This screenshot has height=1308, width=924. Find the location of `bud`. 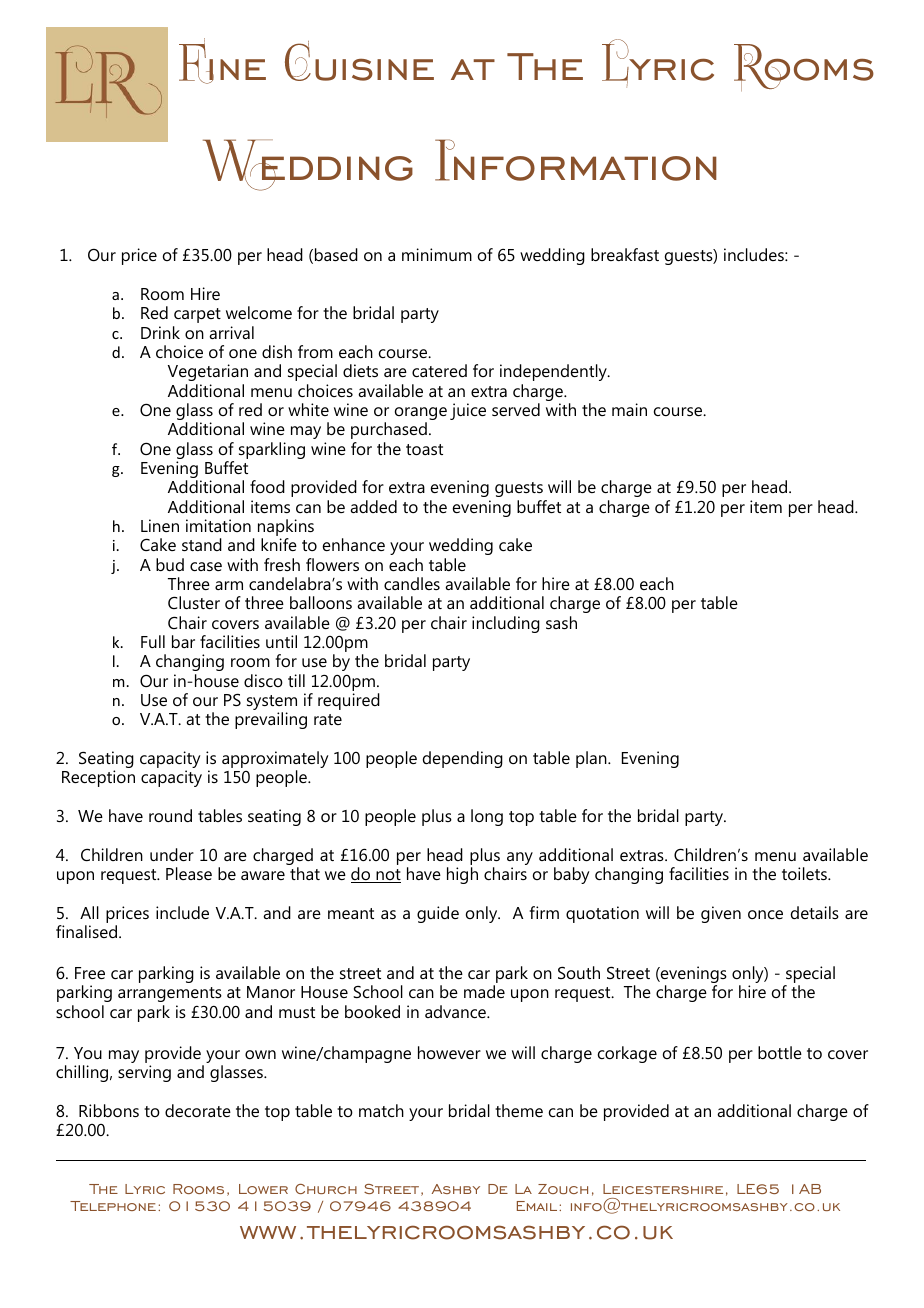

bud is located at coordinates (170, 564).
